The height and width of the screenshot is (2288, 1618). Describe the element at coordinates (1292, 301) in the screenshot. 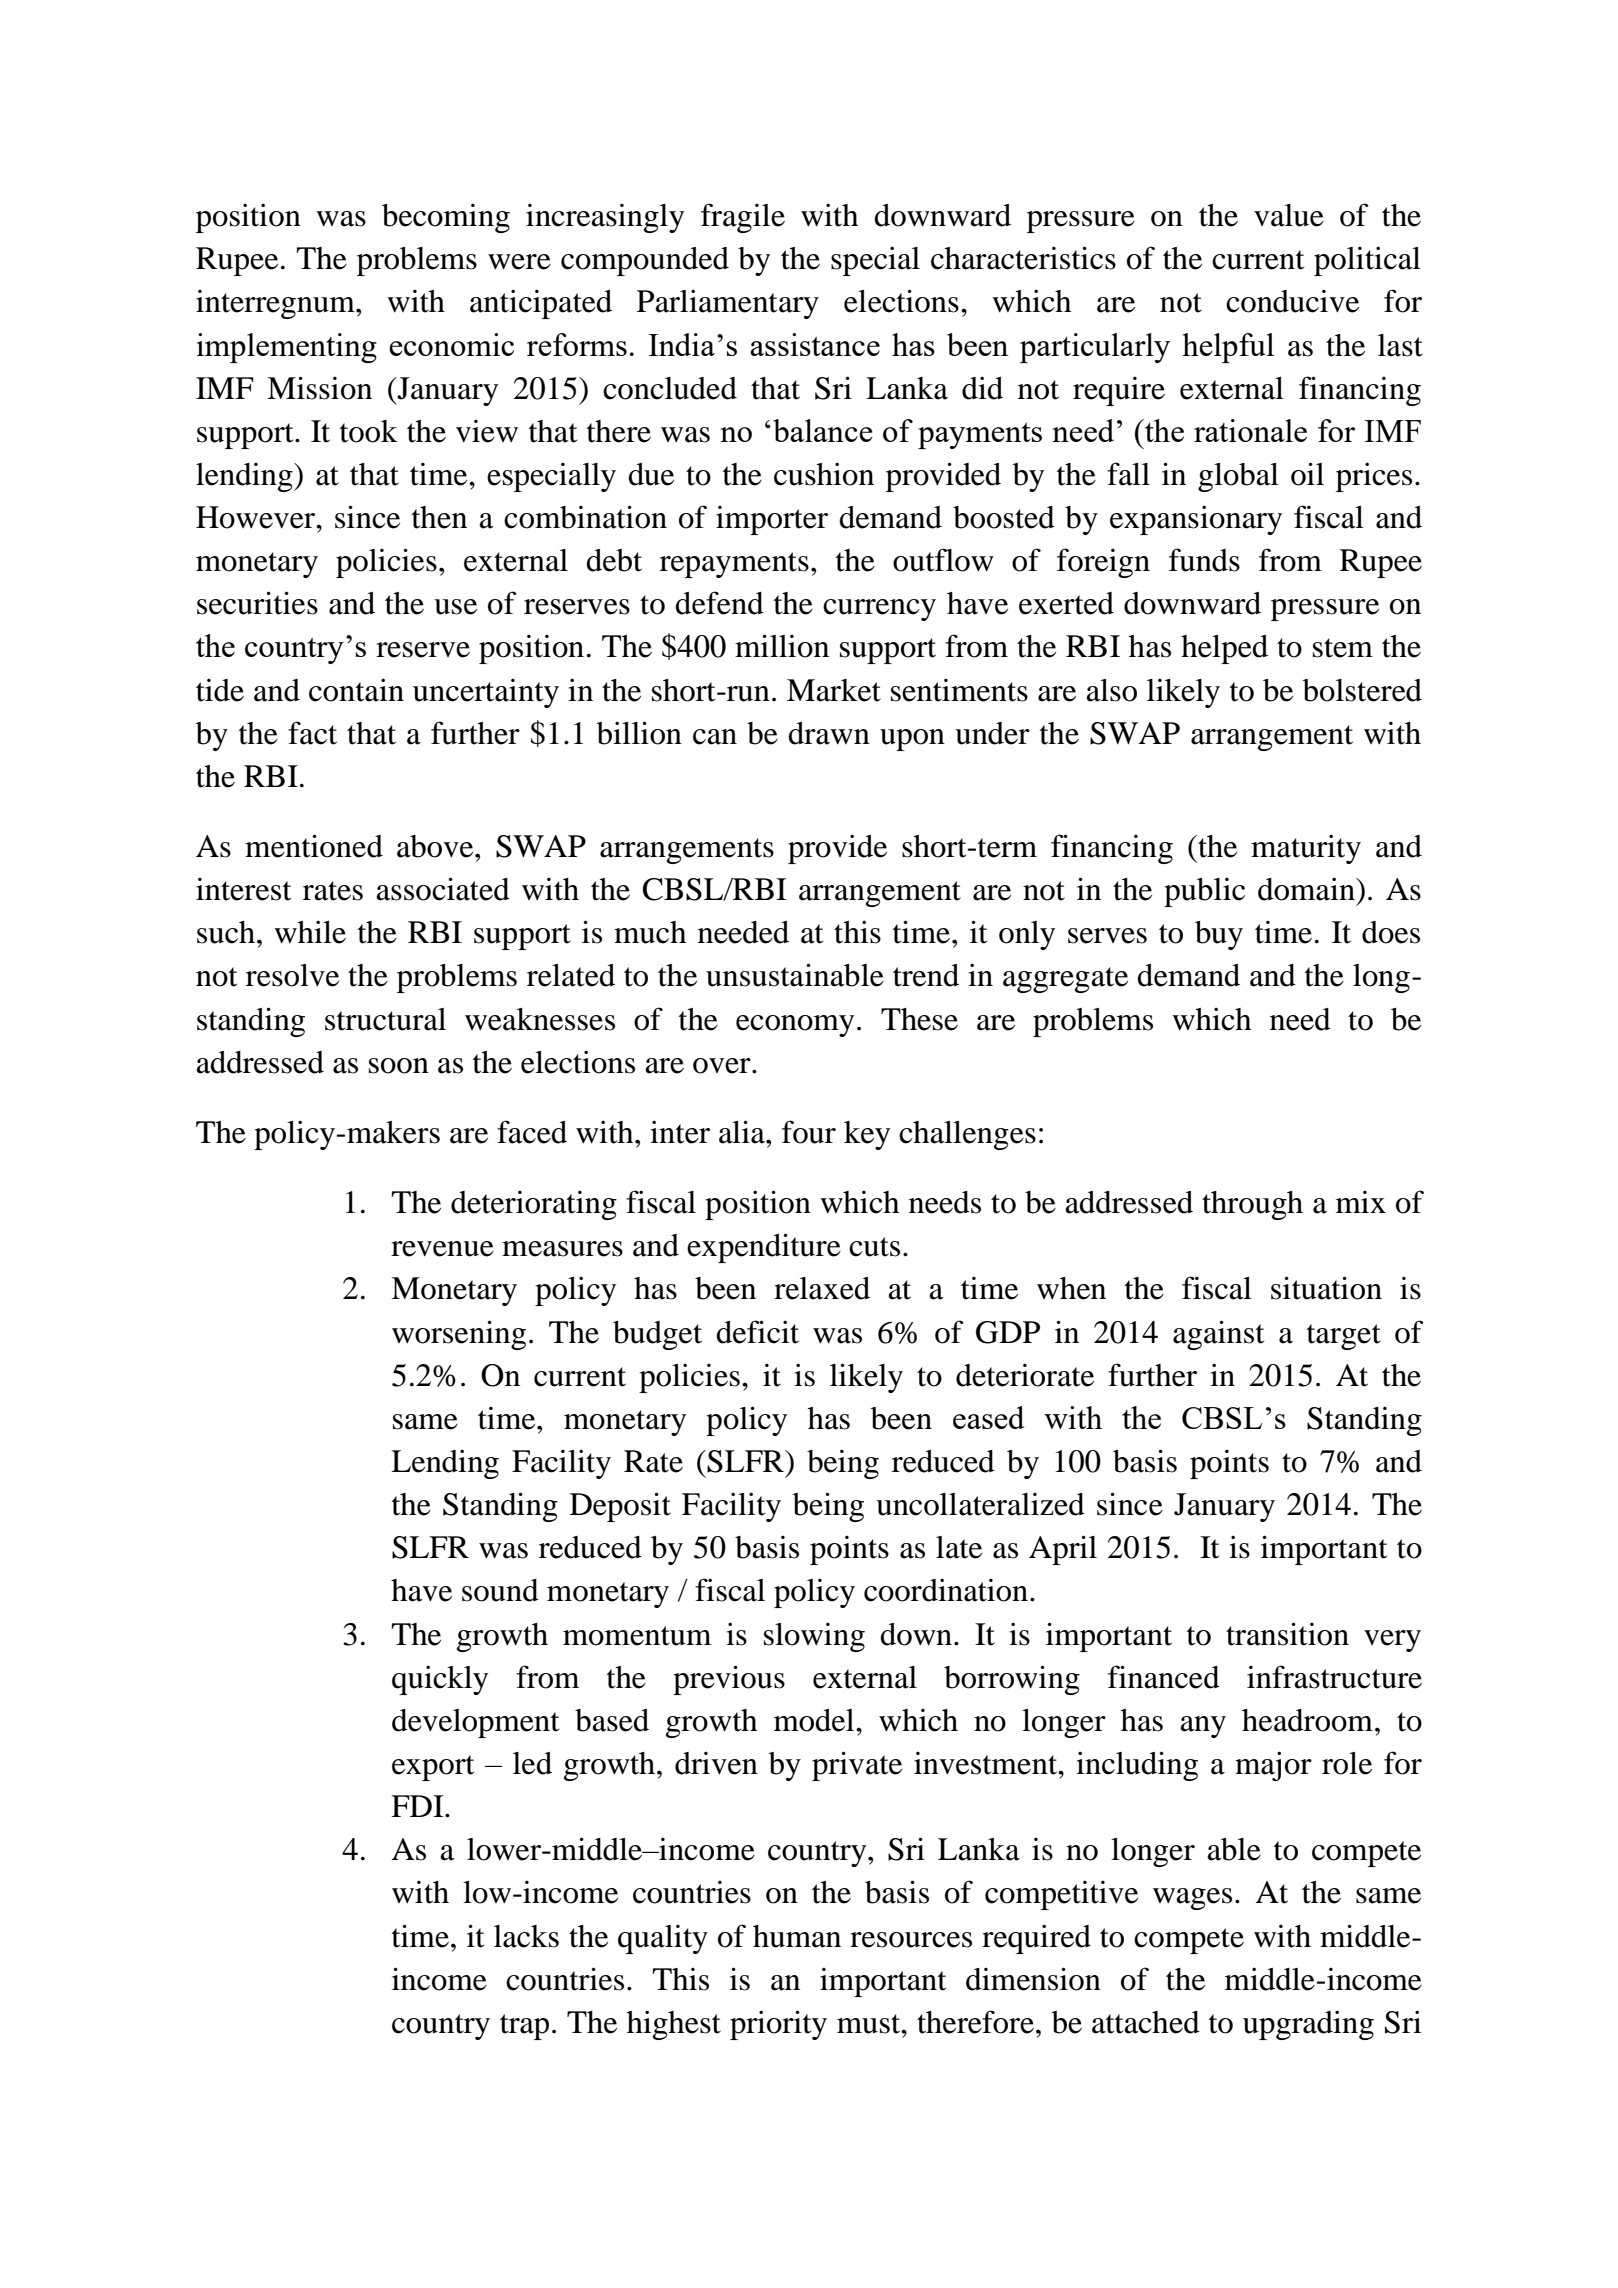

I see `conducive` at that location.
